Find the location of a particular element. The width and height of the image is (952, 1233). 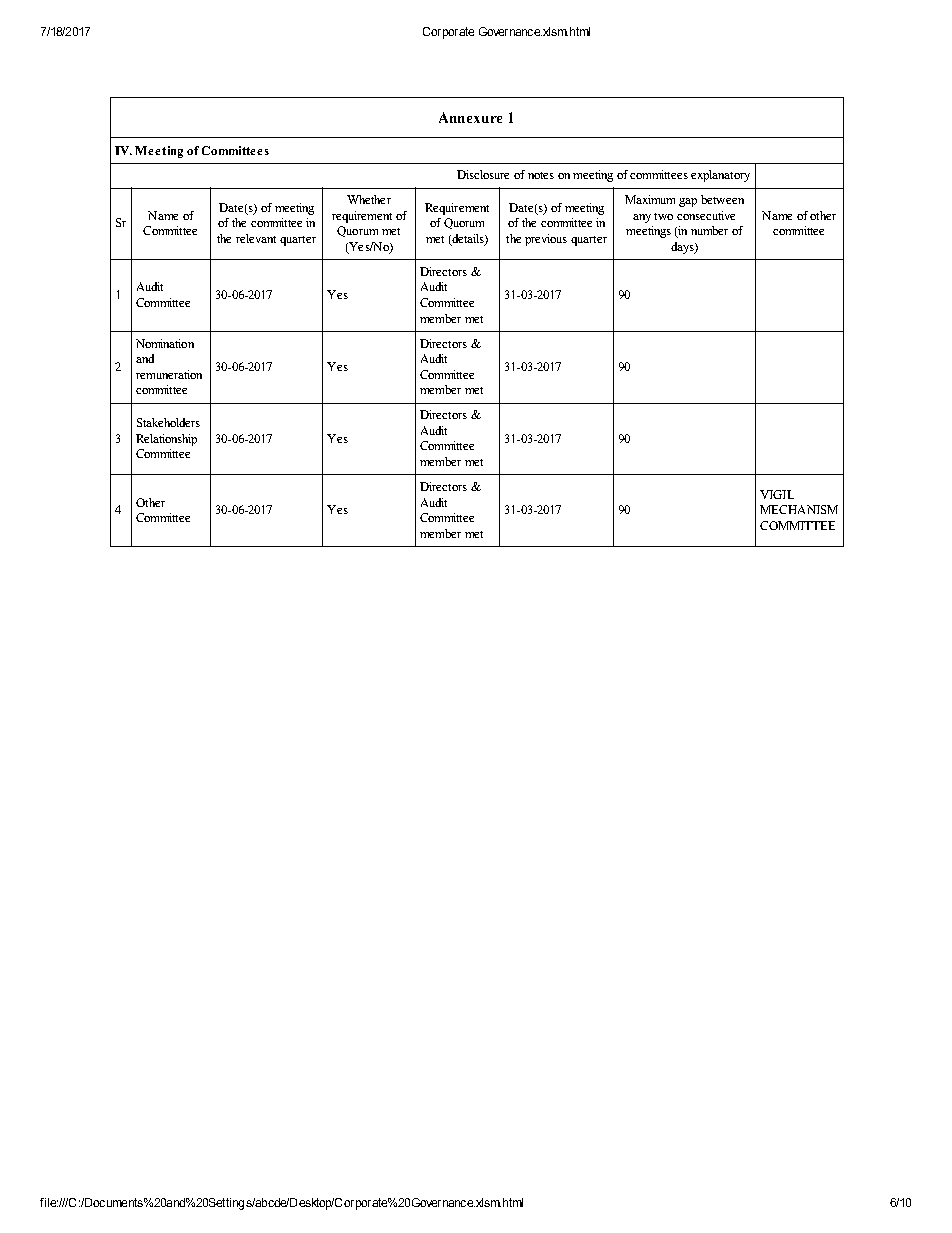

Disclosure is located at coordinates (483, 174).
